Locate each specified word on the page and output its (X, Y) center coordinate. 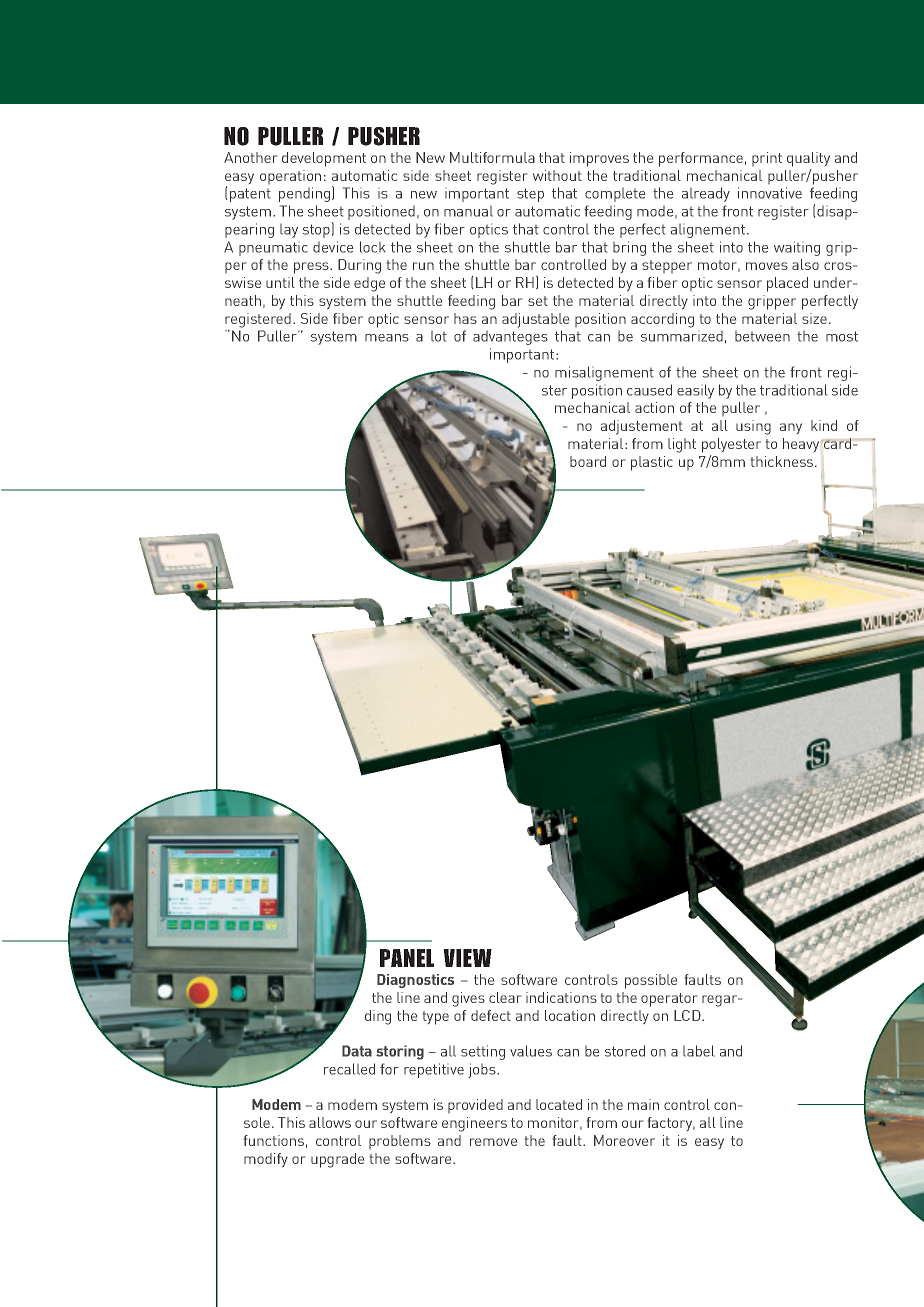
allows (330, 1122)
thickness (783, 461)
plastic (652, 463)
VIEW (467, 958)
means (387, 338)
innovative (770, 193)
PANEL (407, 958)
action (654, 407)
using (753, 427)
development (324, 159)
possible (651, 981)
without (557, 175)
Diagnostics (415, 981)
